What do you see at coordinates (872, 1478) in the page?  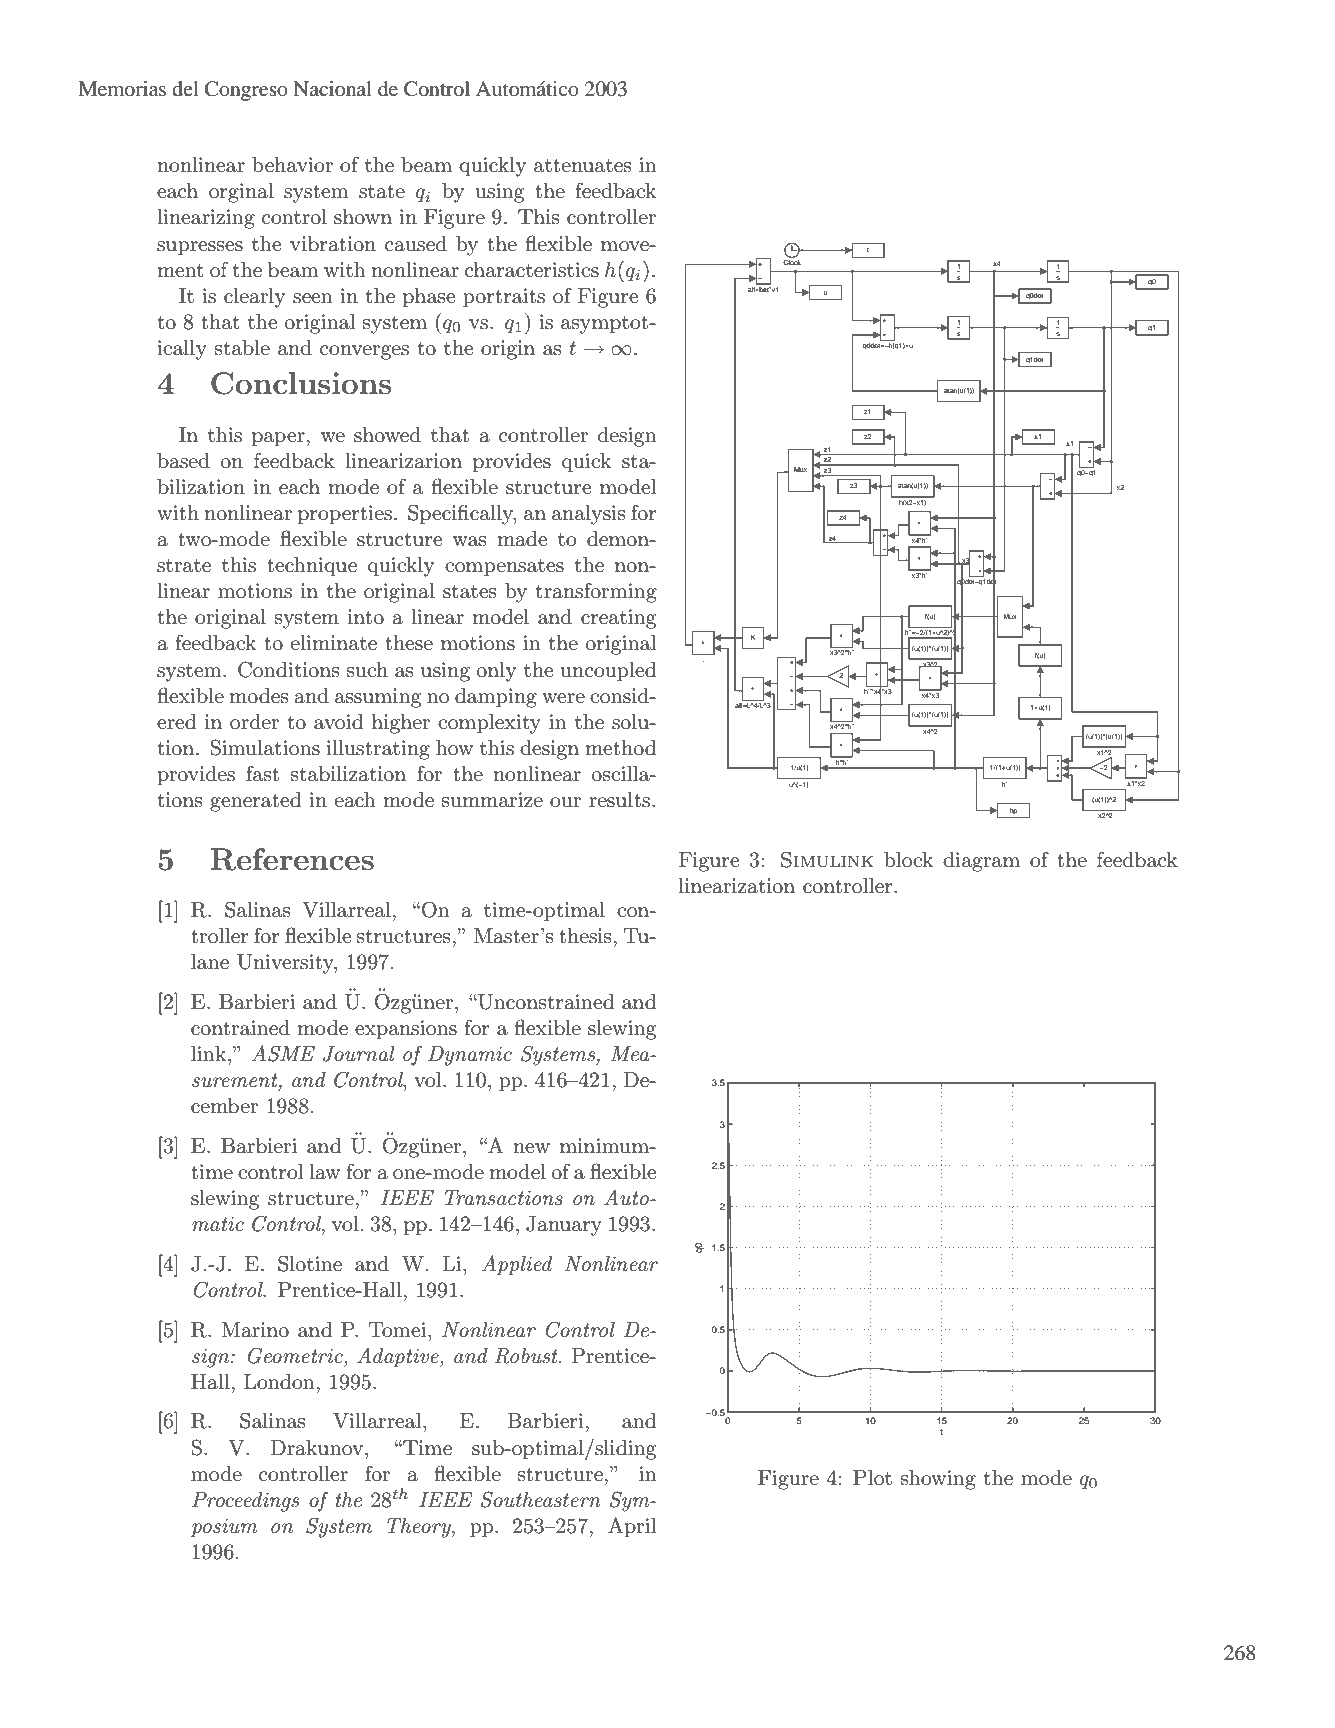 I see `Plot` at bounding box center [872, 1478].
